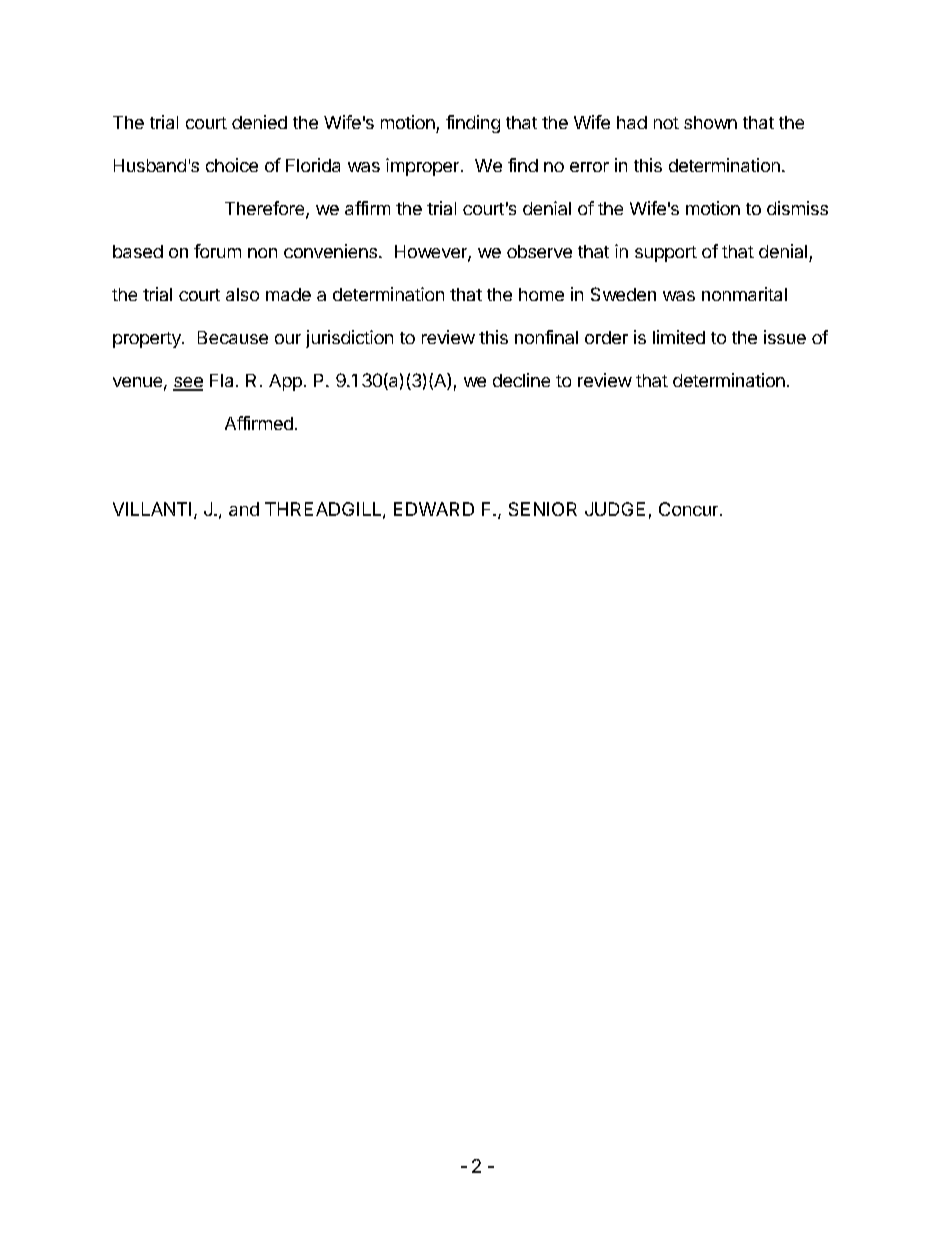 The image size is (952, 1233). Describe the element at coordinates (521, 380) in the screenshot. I see `decline` at that location.
